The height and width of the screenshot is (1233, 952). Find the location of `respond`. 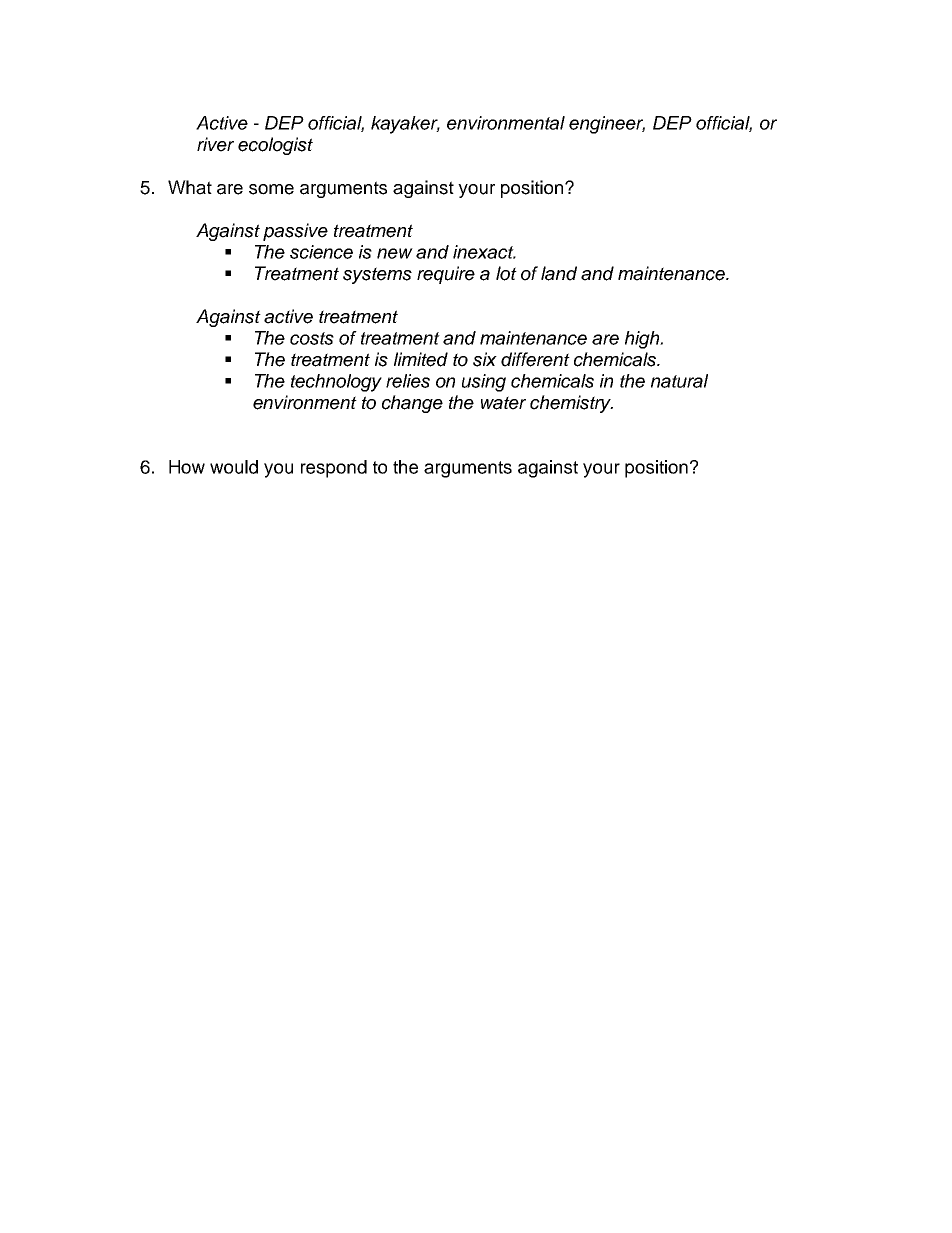

respond is located at coordinates (334, 469).
